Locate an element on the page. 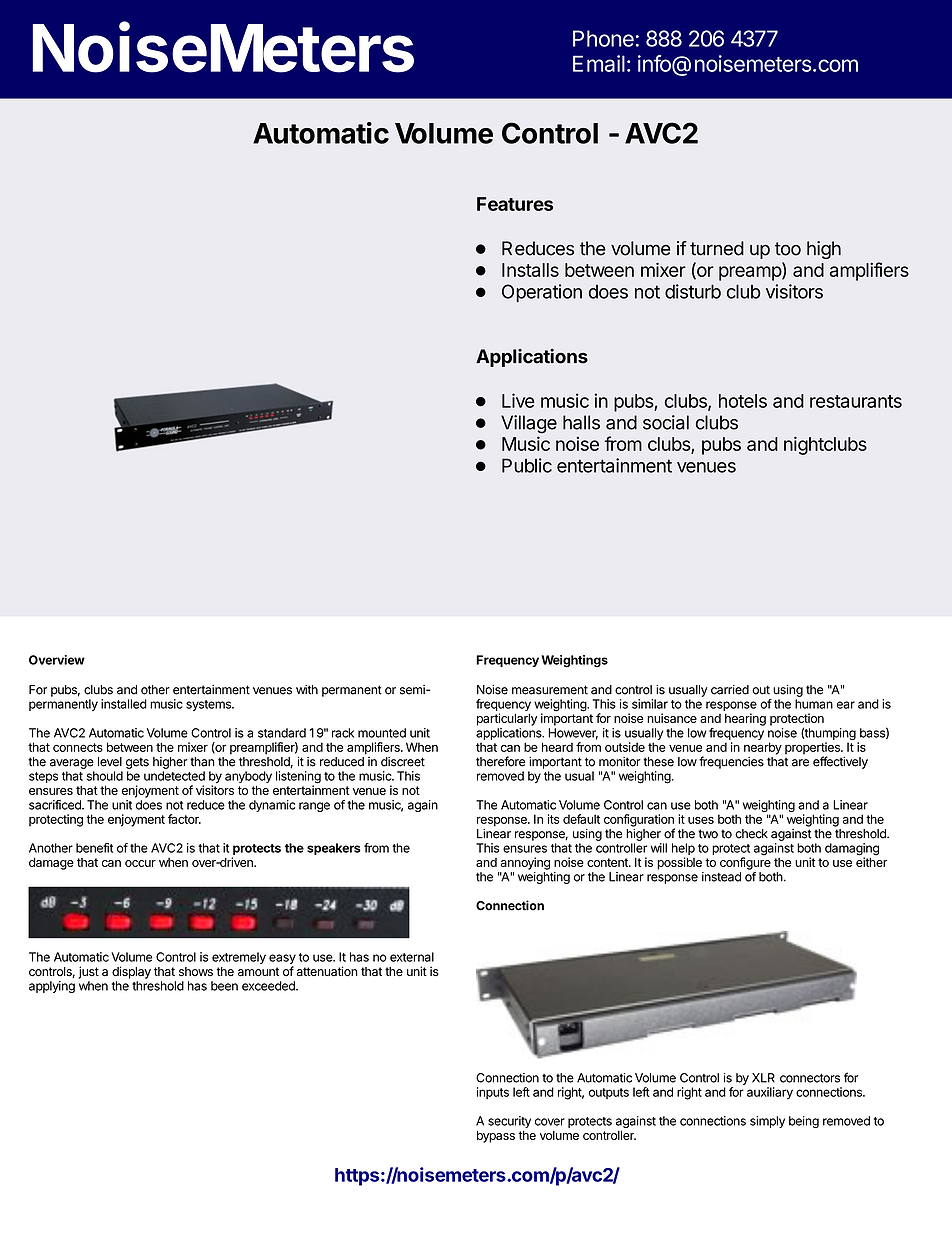  carried is located at coordinates (730, 690).
